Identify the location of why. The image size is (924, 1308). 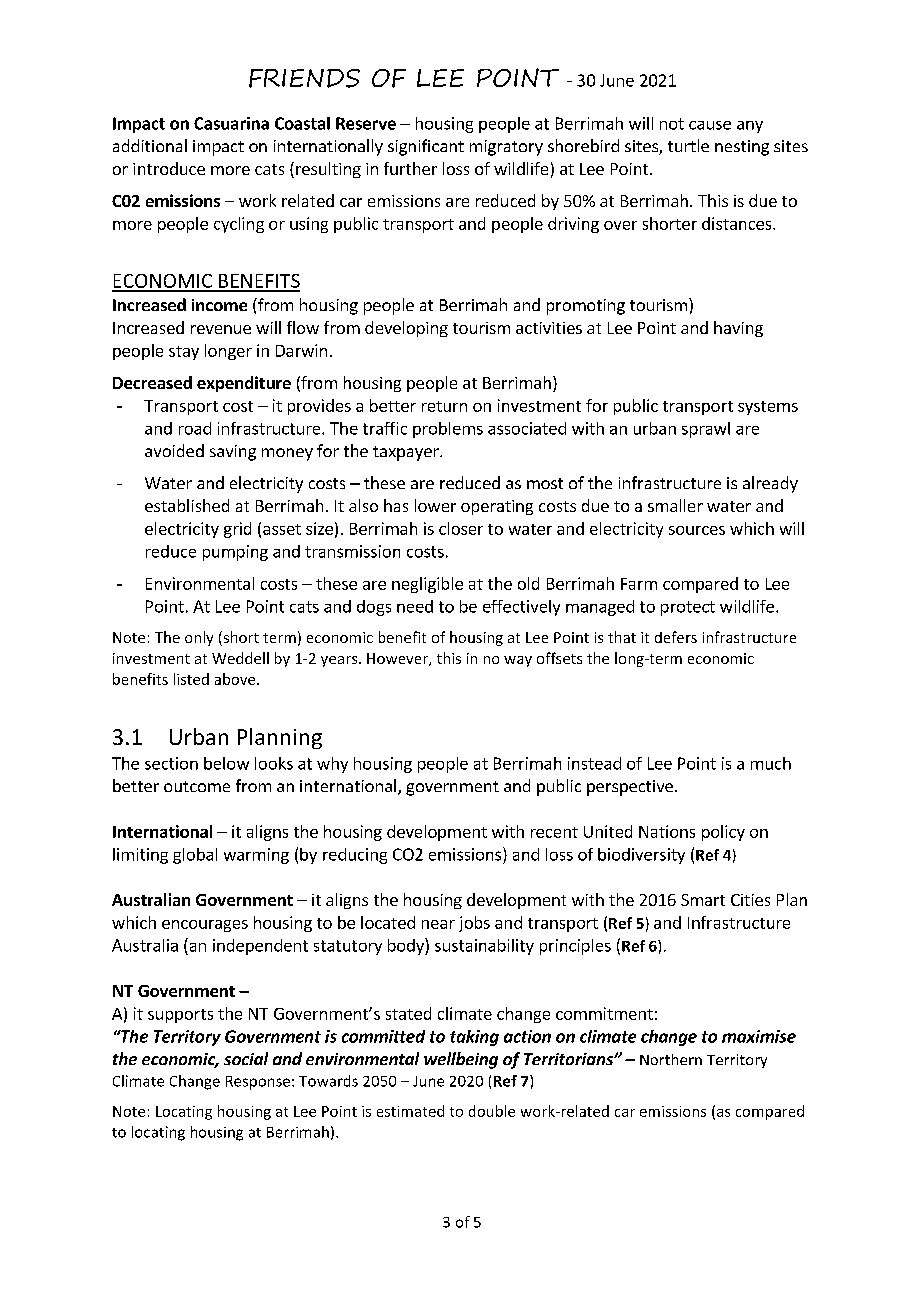
(332, 765).
